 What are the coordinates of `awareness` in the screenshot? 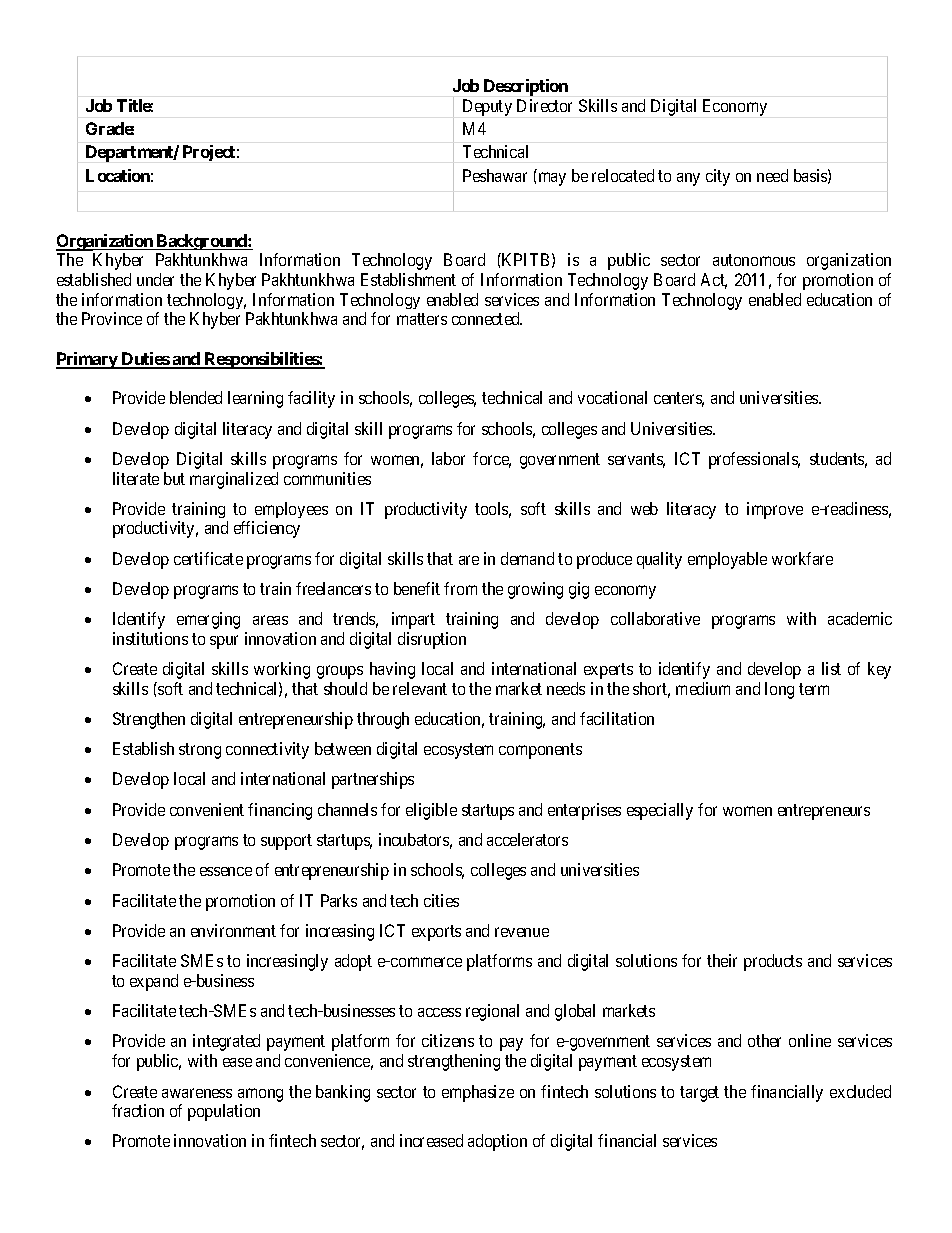 It's located at (197, 1093).
